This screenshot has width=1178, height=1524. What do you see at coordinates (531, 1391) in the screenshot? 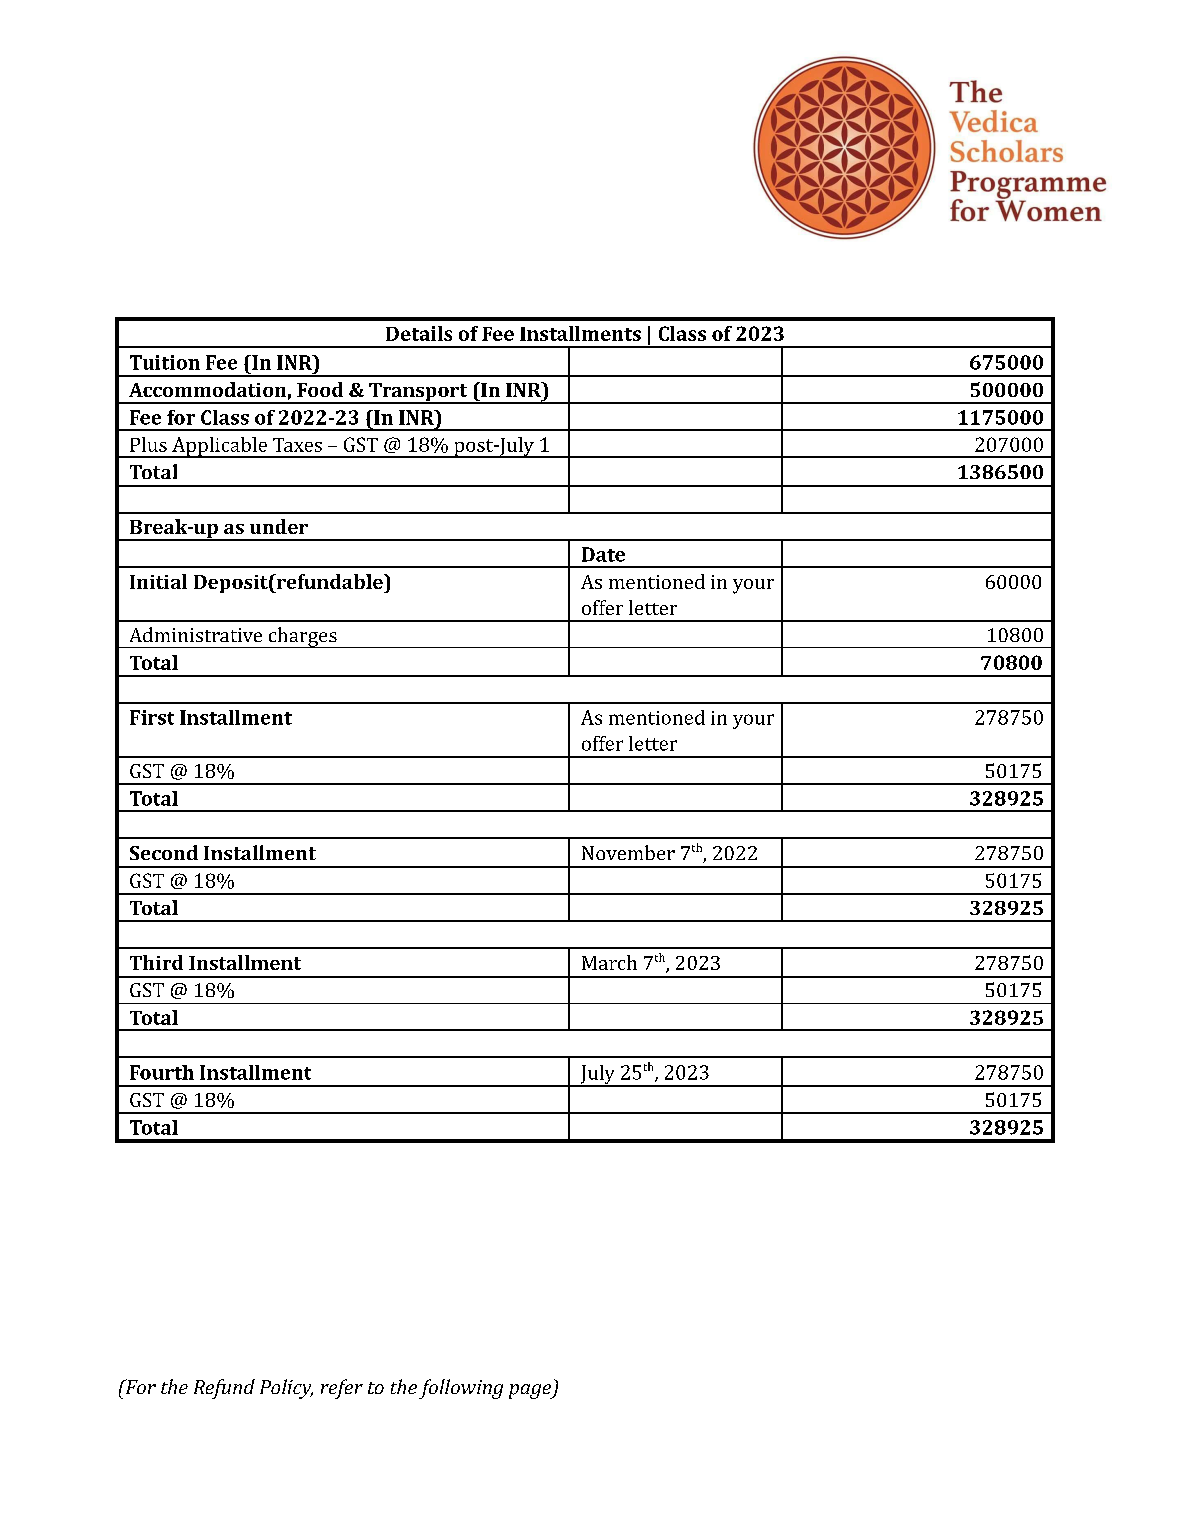
I see `page` at bounding box center [531, 1391].
